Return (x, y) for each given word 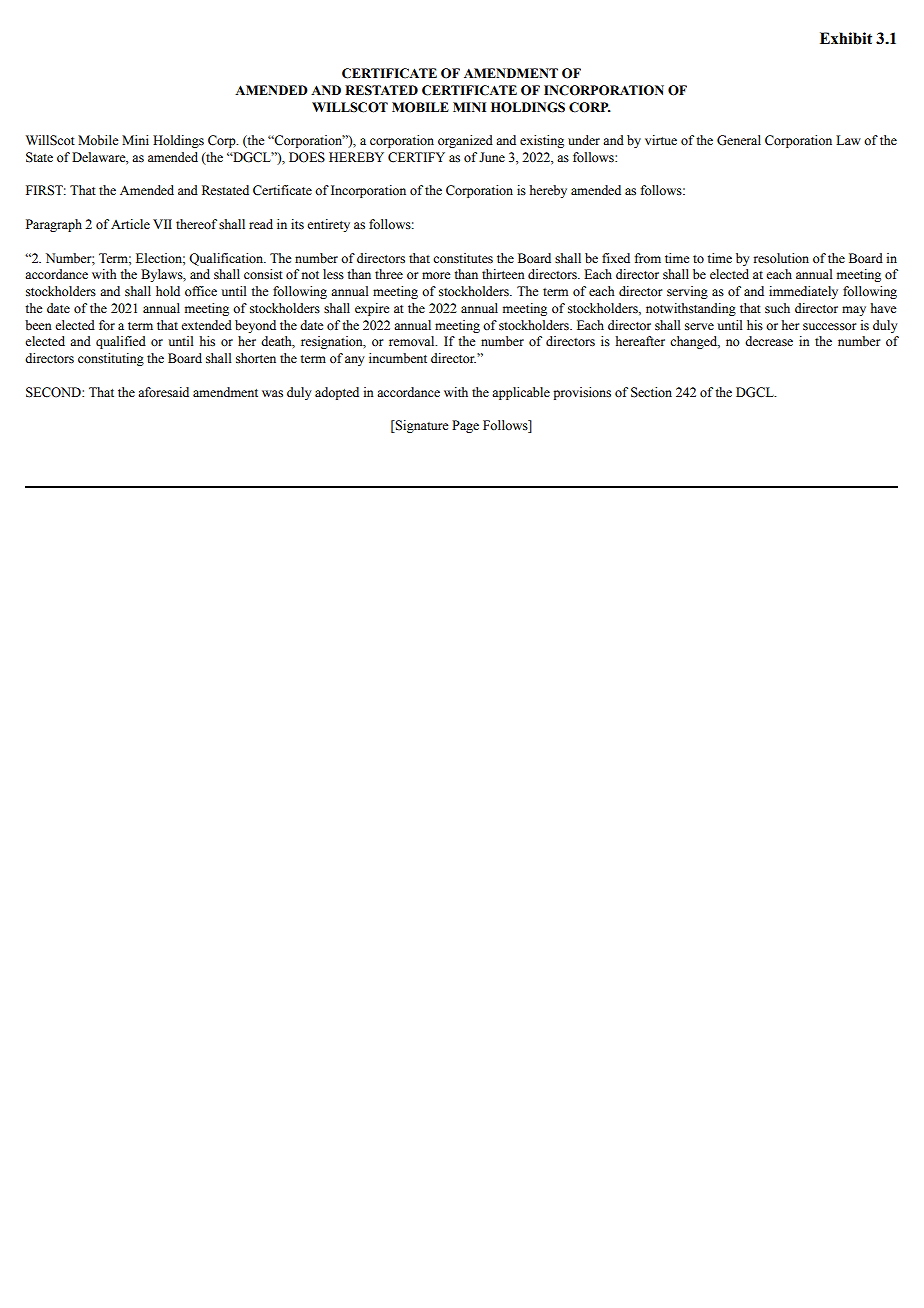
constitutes (463, 258)
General (739, 140)
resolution (781, 258)
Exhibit (846, 38)
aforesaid (163, 392)
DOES (307, 157)
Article (130, 224)
